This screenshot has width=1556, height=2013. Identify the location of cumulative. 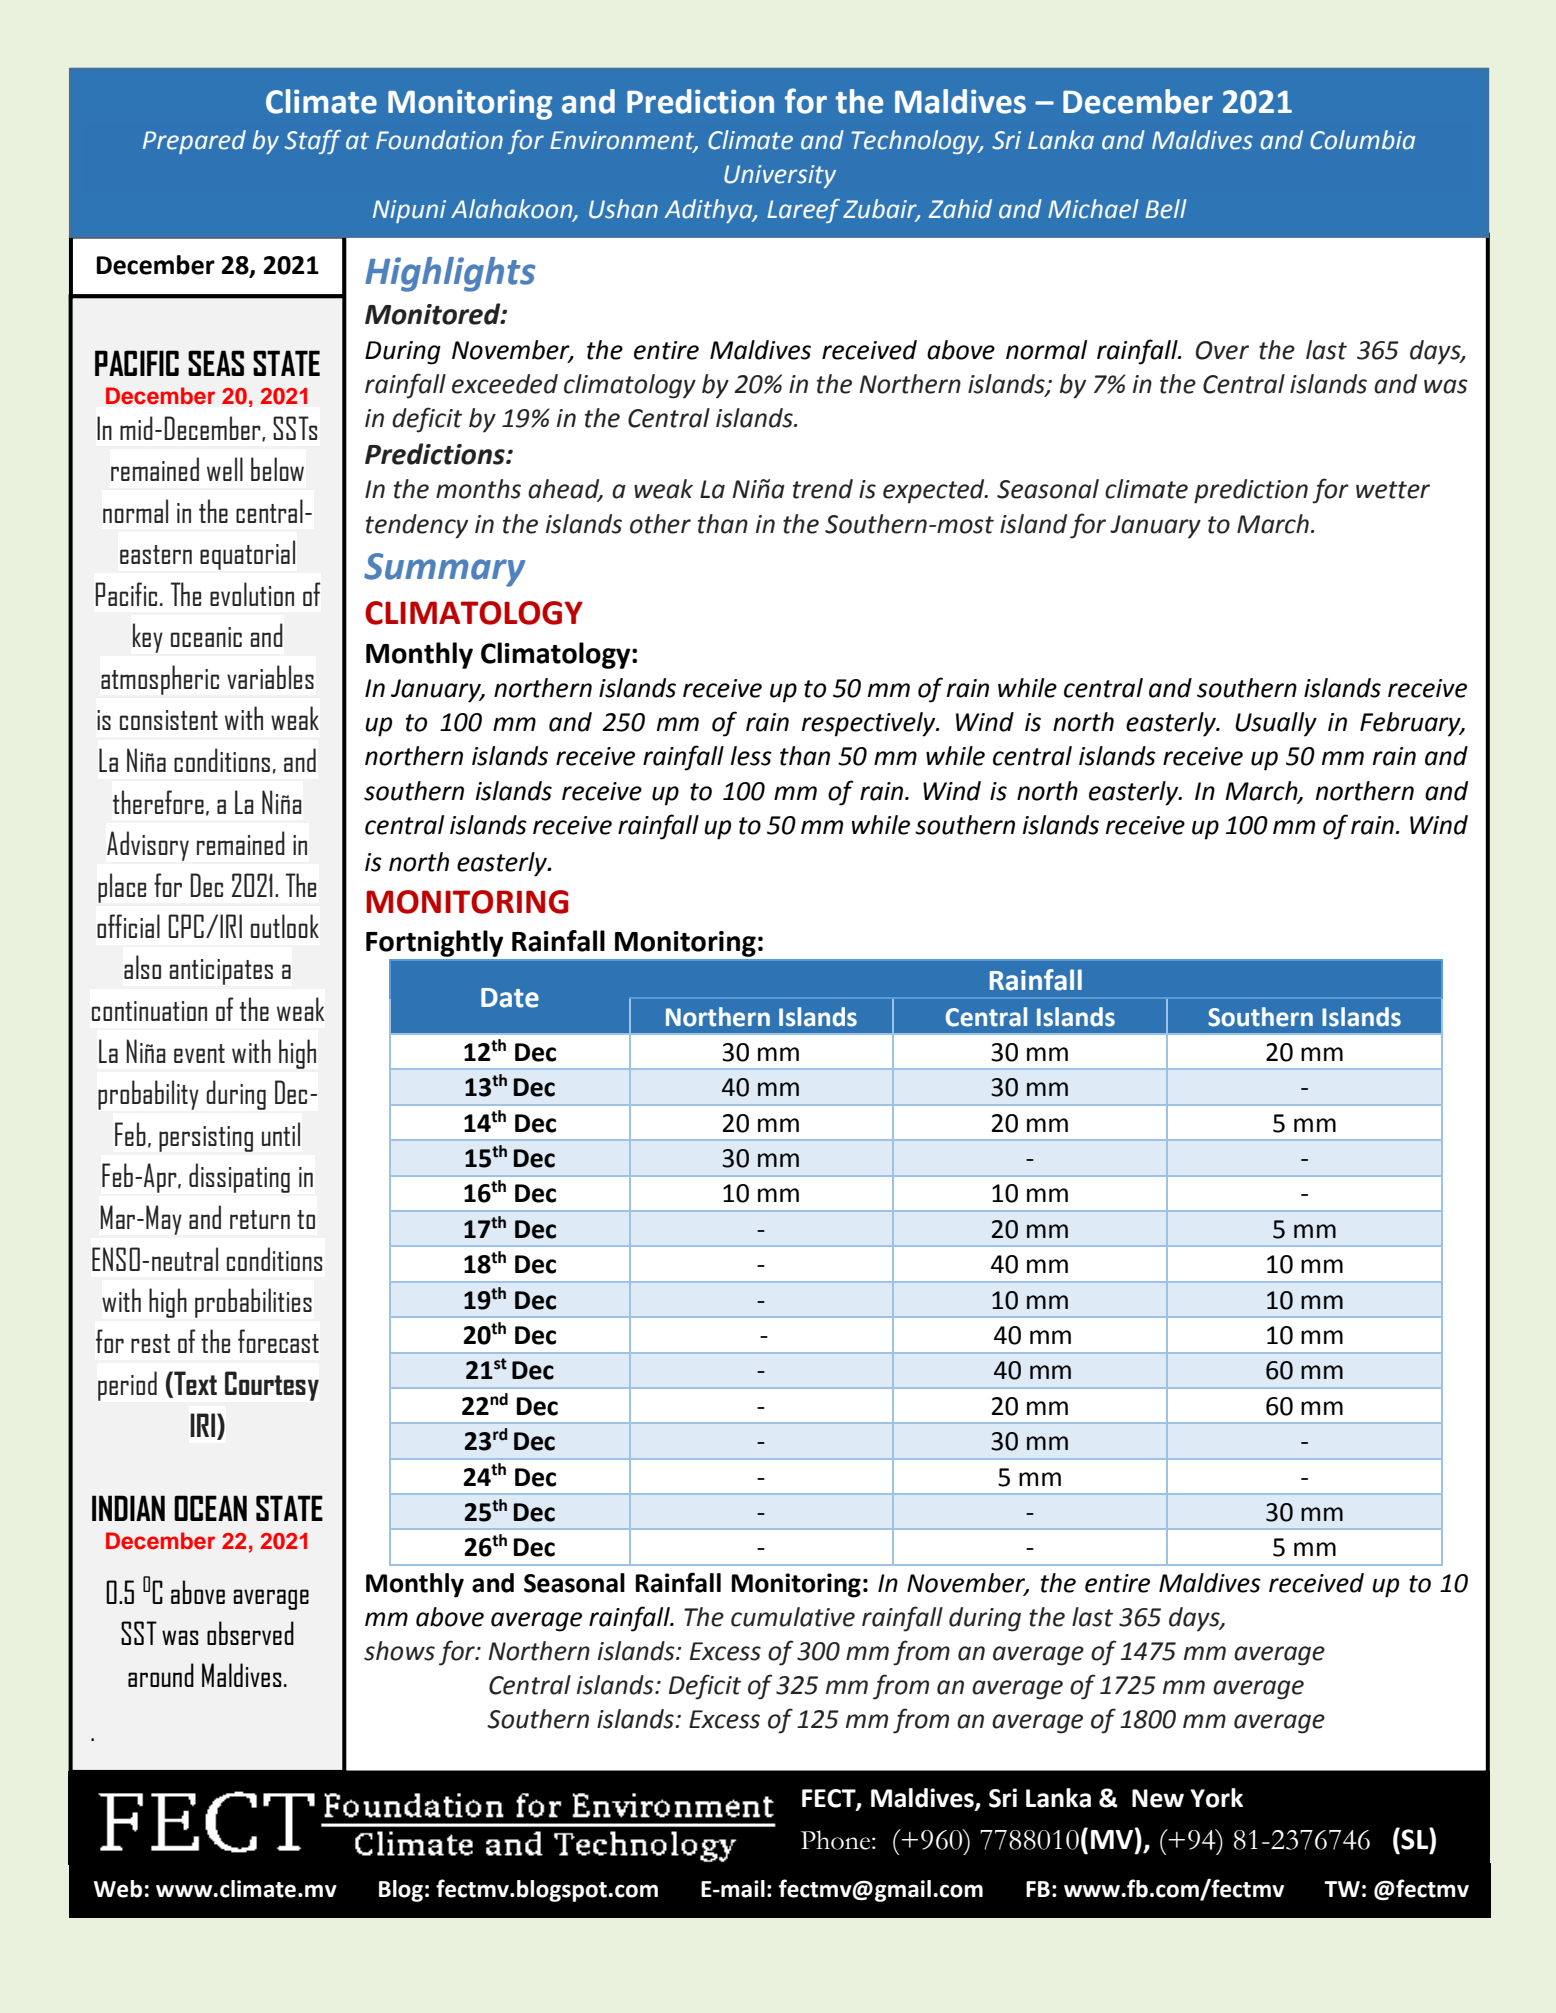
(793, 1617).
